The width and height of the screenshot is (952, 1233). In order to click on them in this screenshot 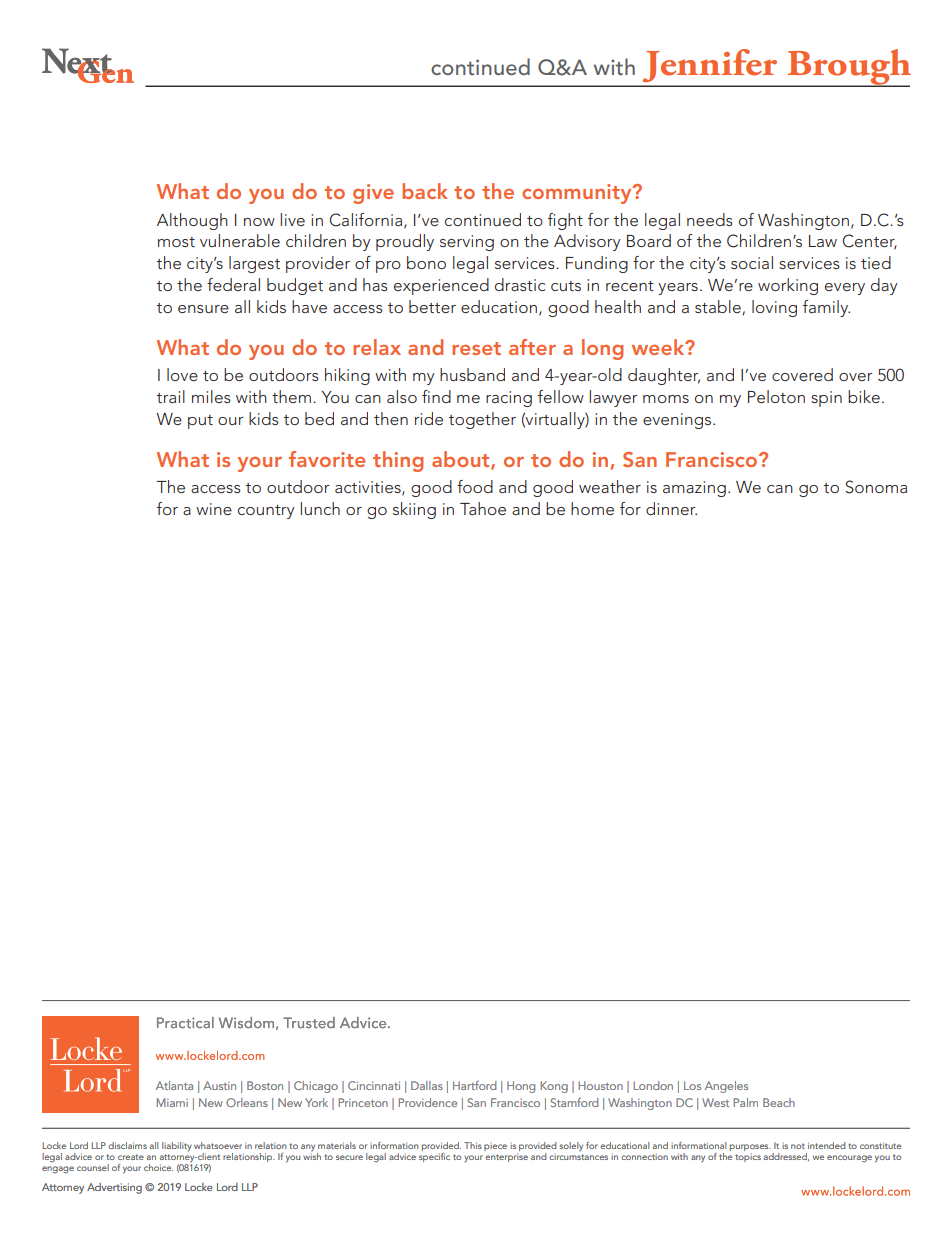, I will do `click(291, 396)`.
